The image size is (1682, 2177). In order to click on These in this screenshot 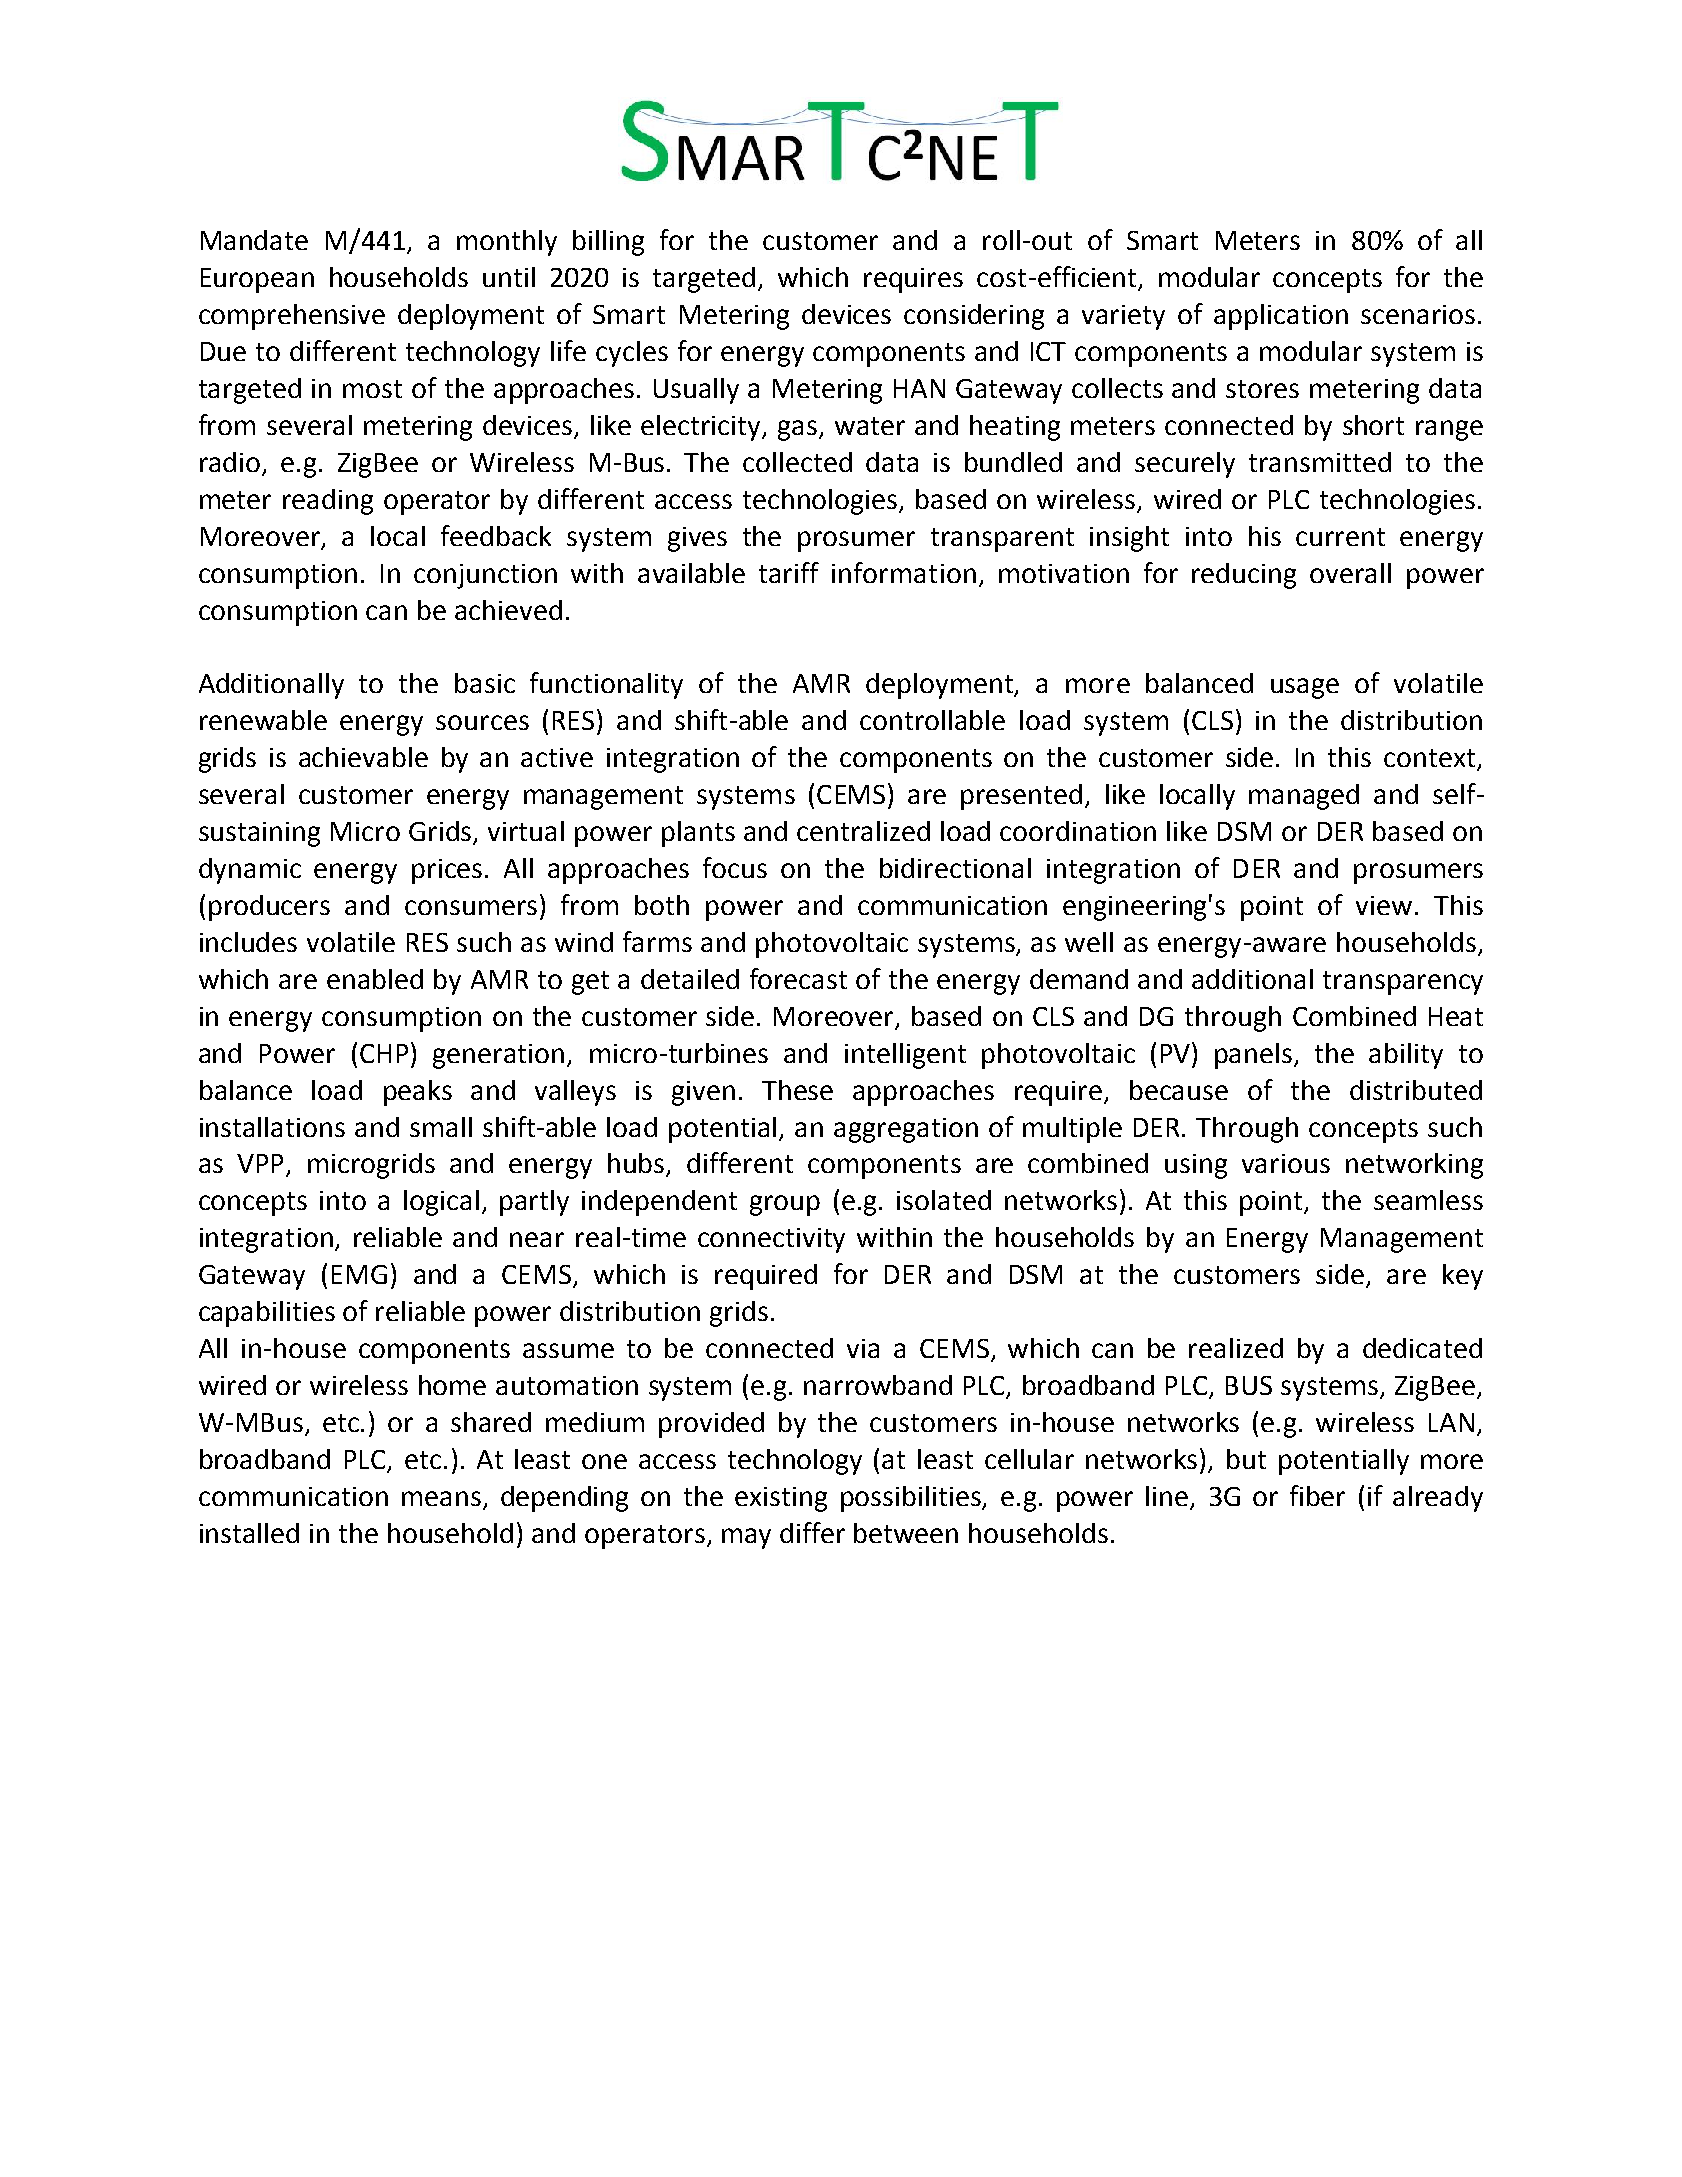, I will do `click(797, 1090)`.
